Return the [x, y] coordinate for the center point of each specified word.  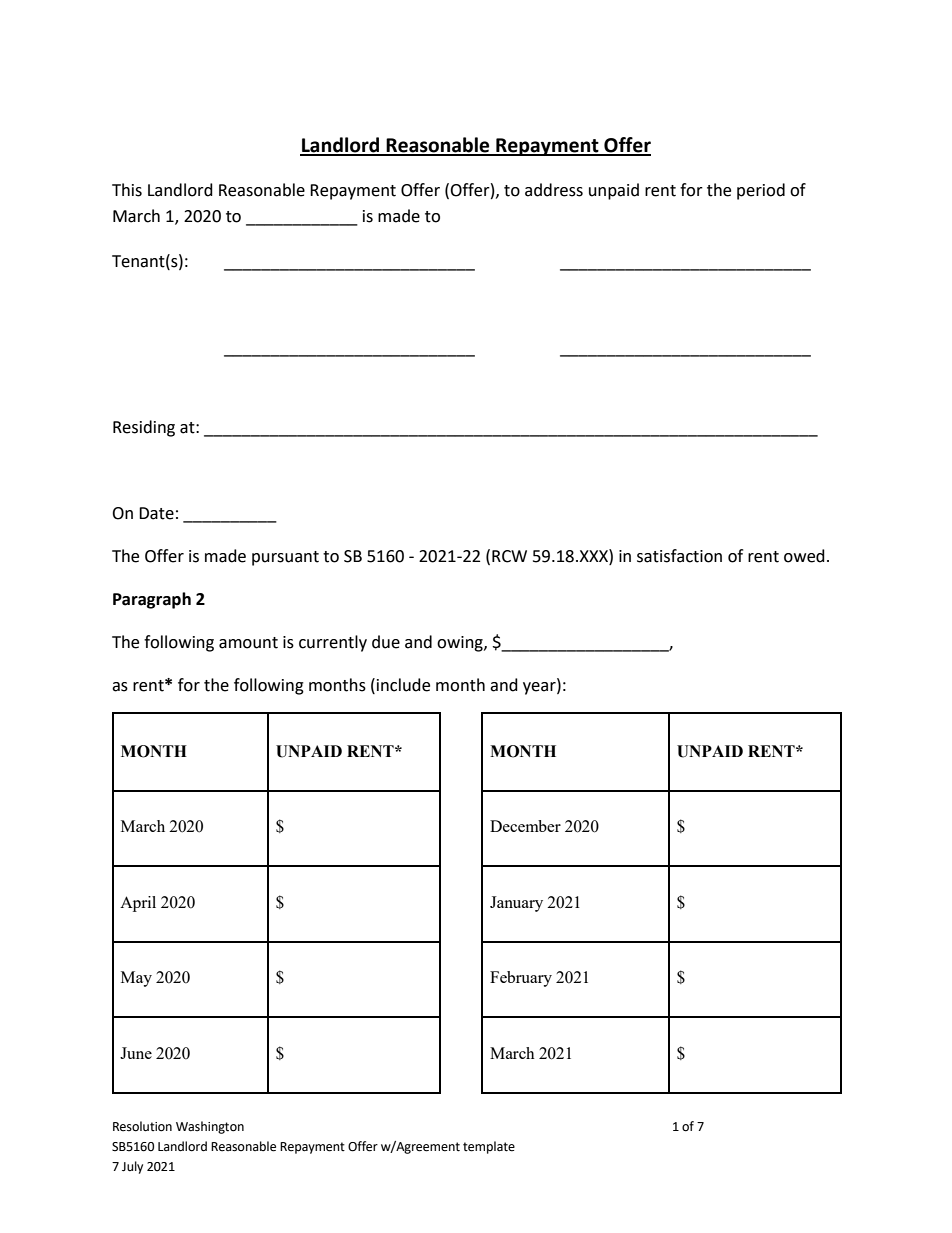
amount [248, 643]
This [127, 190]
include [403, 685]
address [554, 190]
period [761, 191]
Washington [210, 1127]
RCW [509, 556]
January [516, 904]
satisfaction [679, 556]
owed [804, 556]
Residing [144, 428]
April [138, 904]
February [521, 979]
